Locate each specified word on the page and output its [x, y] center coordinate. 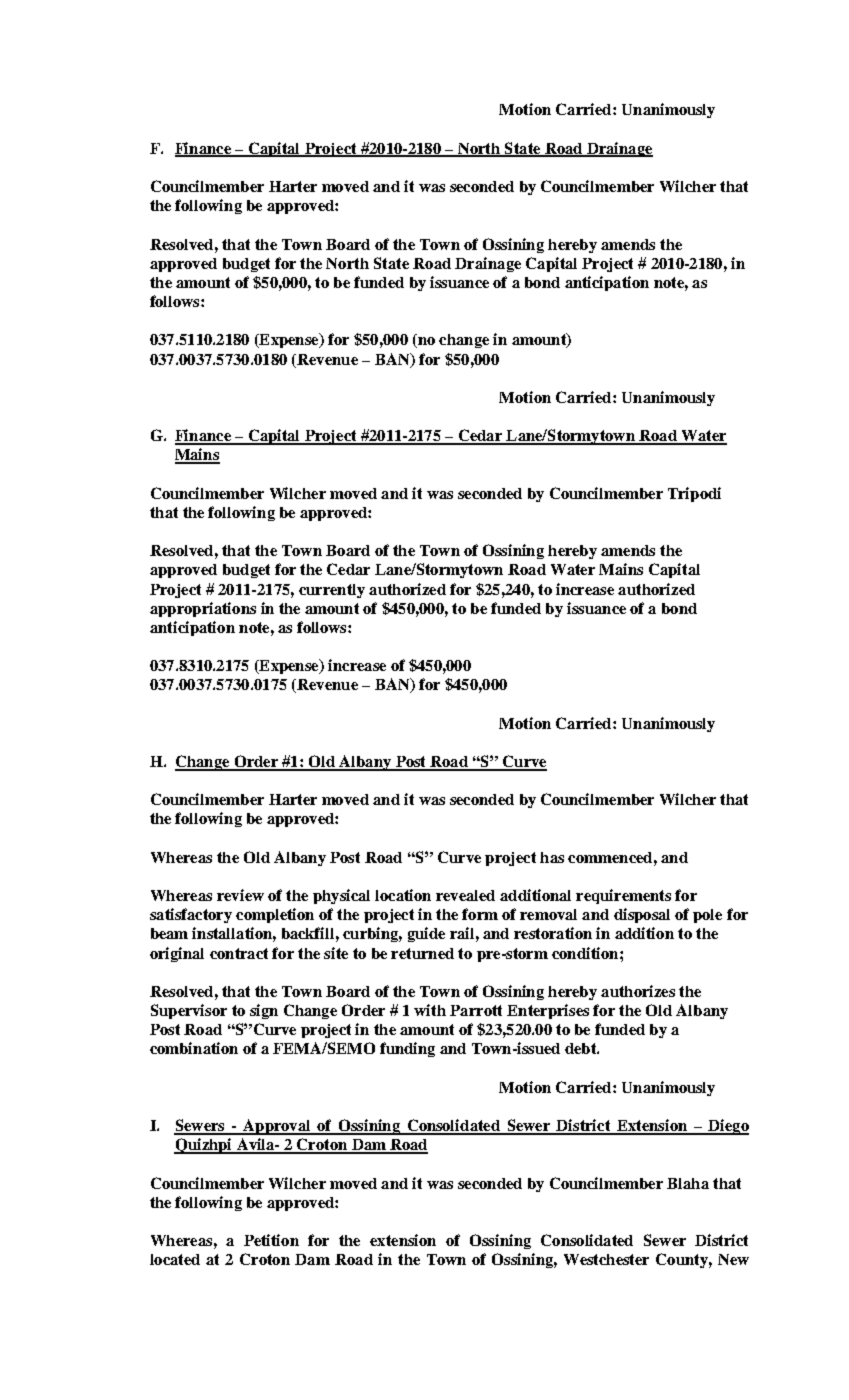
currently [332, 591]
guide [426, 934]
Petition [271, 1240]
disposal [642, 915]
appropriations [203, 609]
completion [275, 915]
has [552, 857]
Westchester [606, 1259]
